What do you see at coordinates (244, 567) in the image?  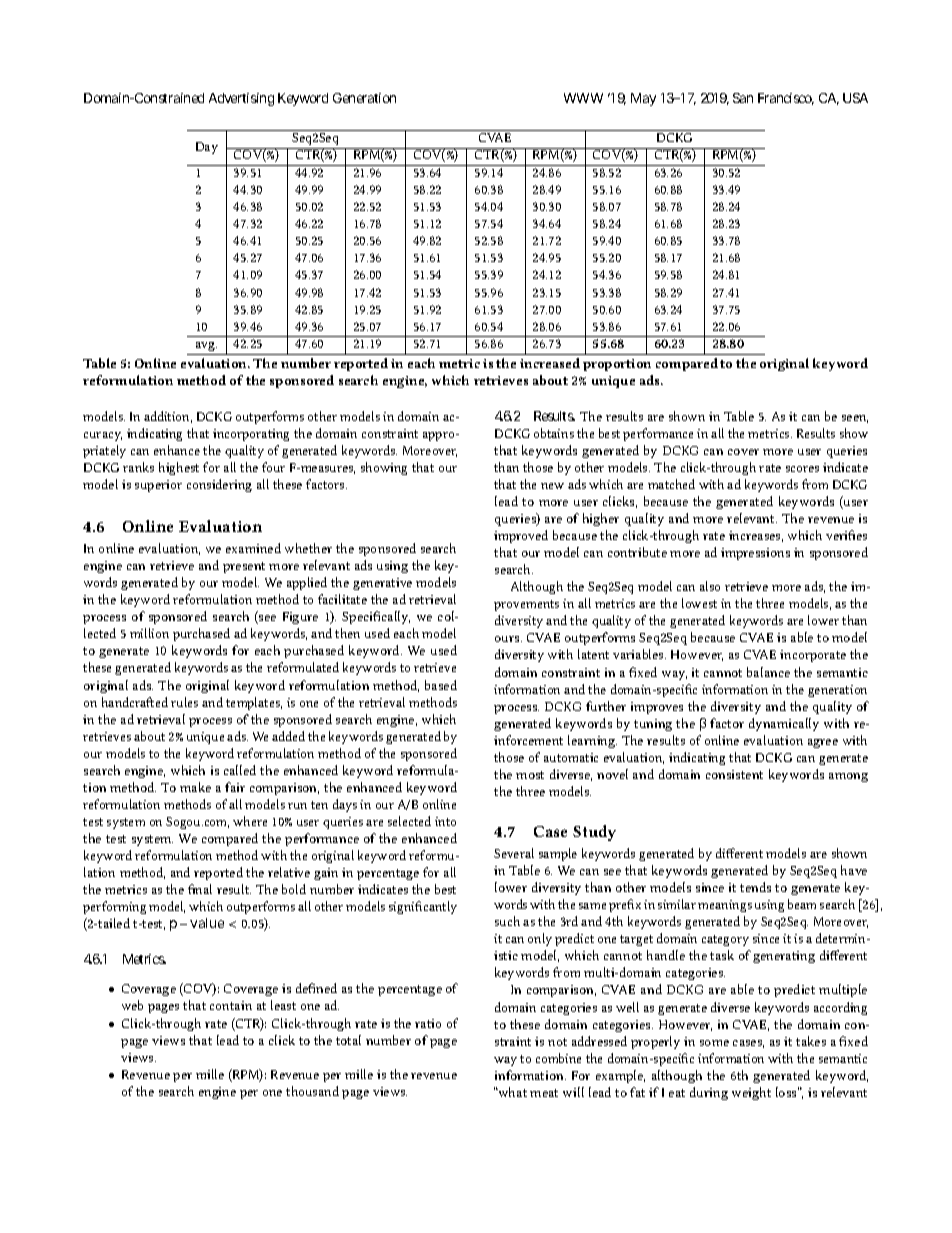 I see `present` at bounding box center [244, 567].
